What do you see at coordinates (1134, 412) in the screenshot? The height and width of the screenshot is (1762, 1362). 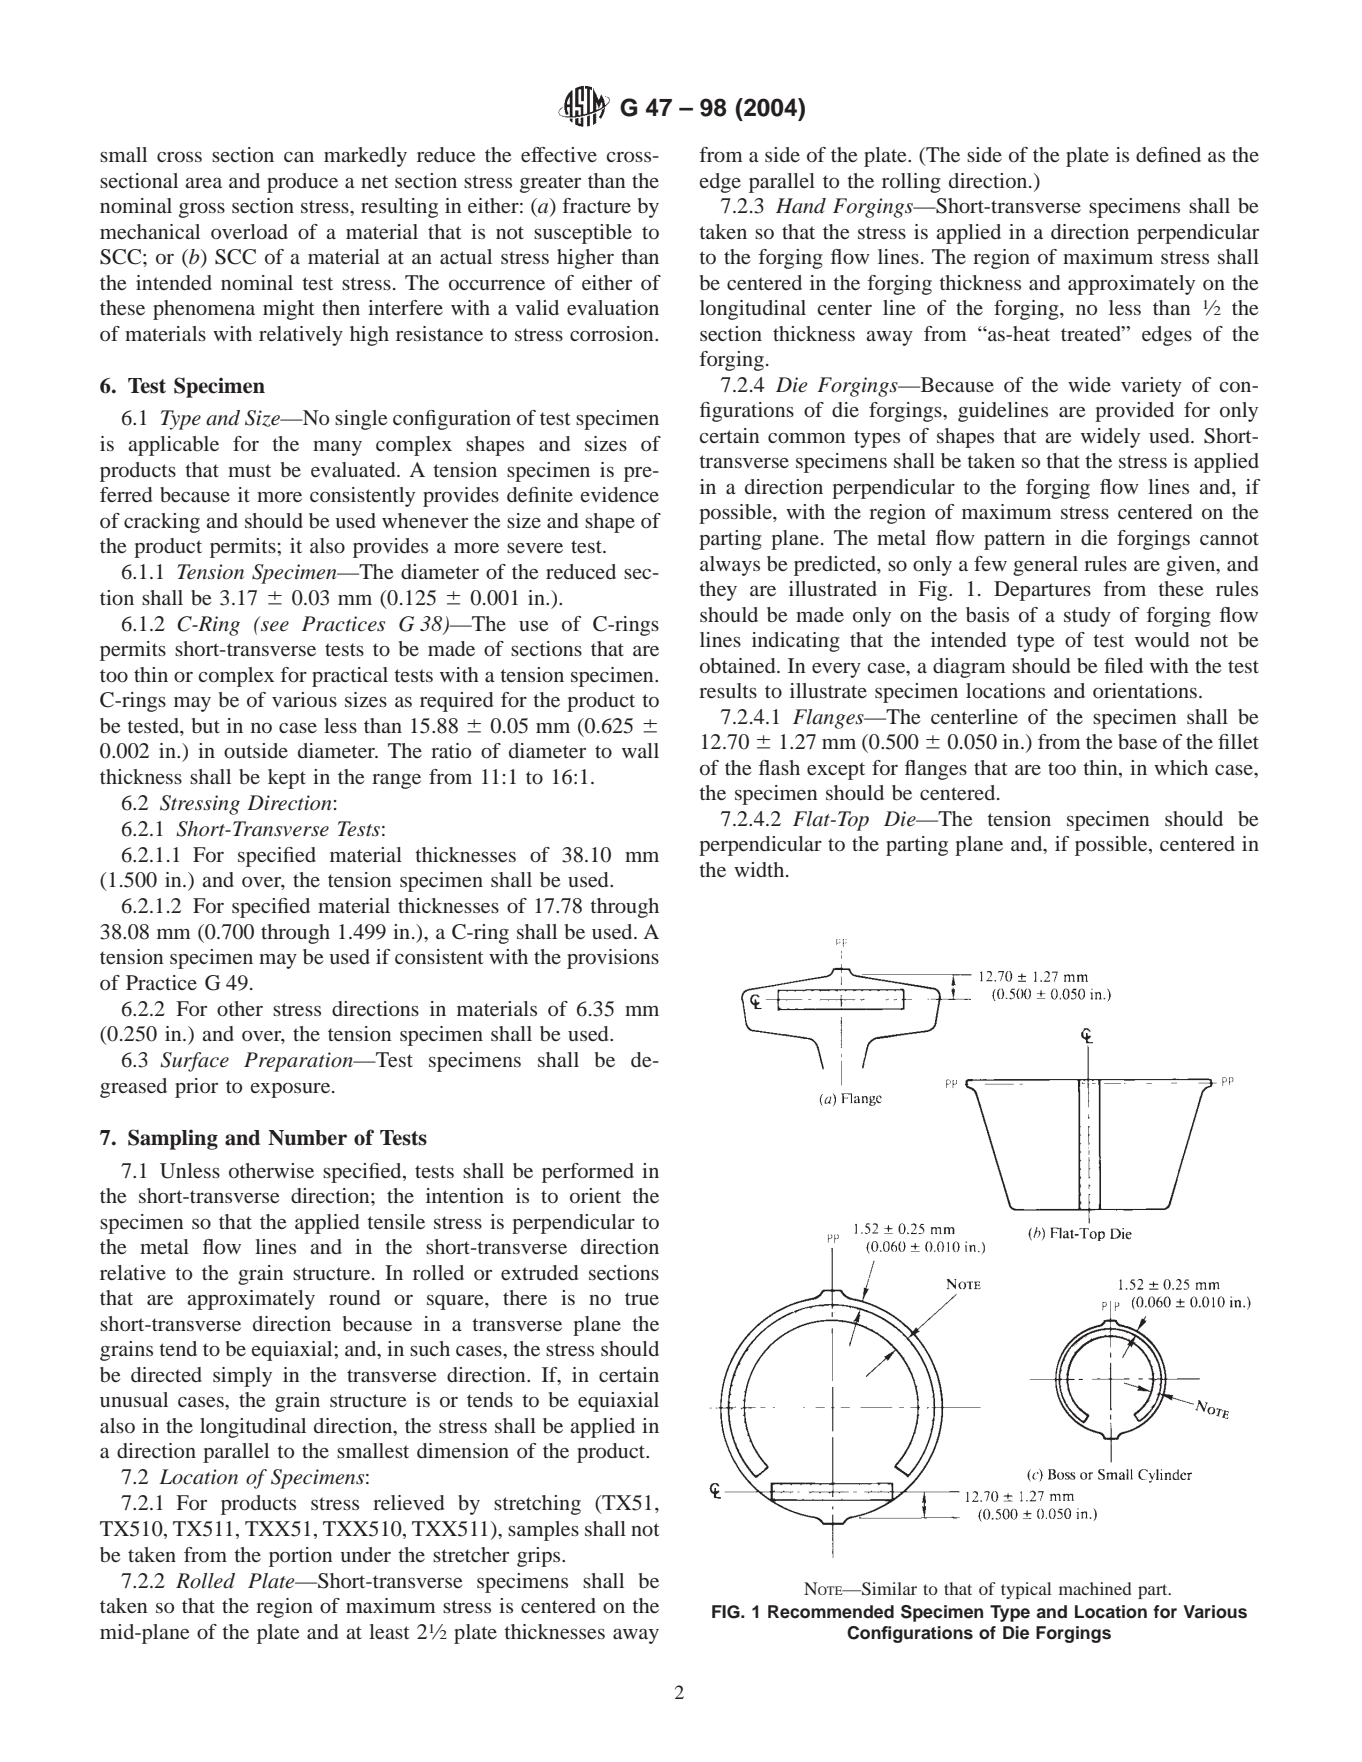 I see `provided` at bounding box center [1134, 412].
